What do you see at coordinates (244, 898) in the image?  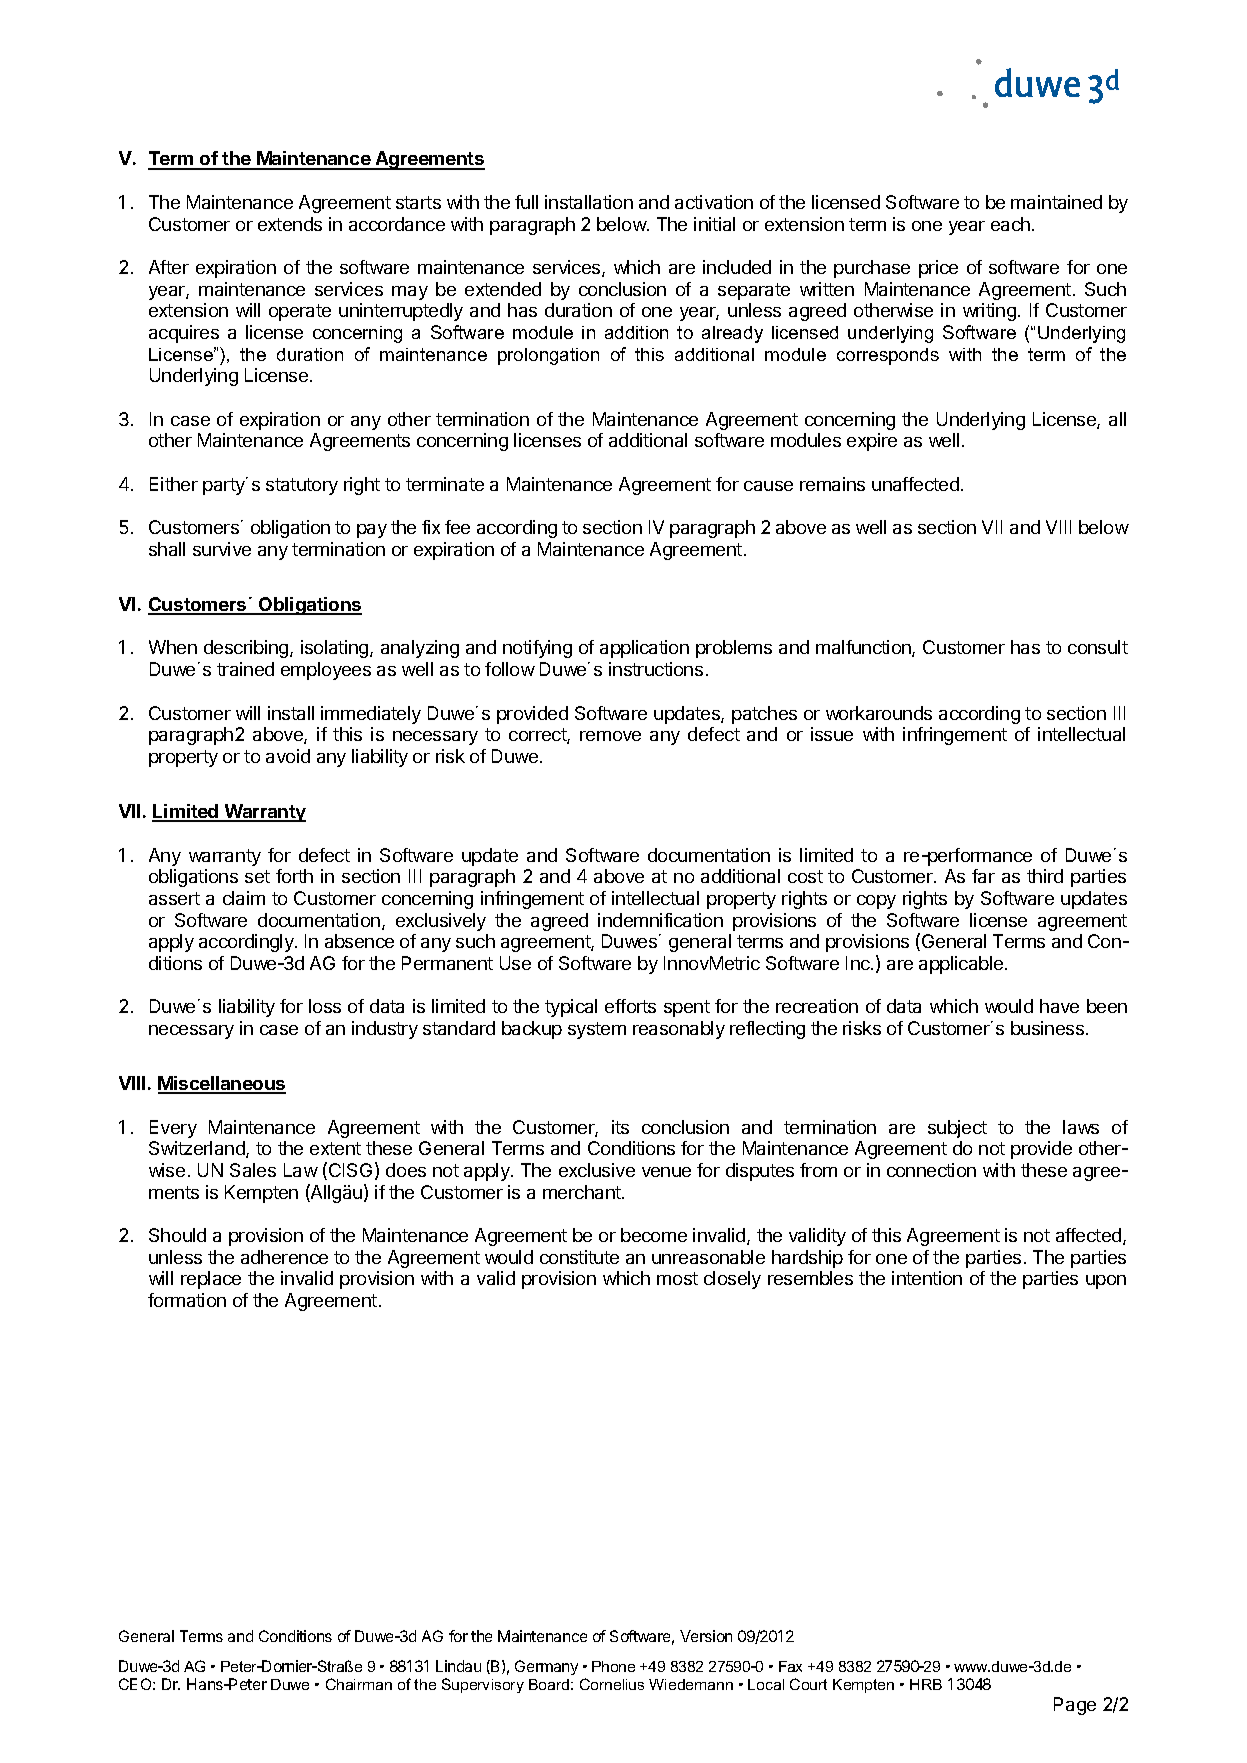 I see `claim` at bounding box center [244, 898].
